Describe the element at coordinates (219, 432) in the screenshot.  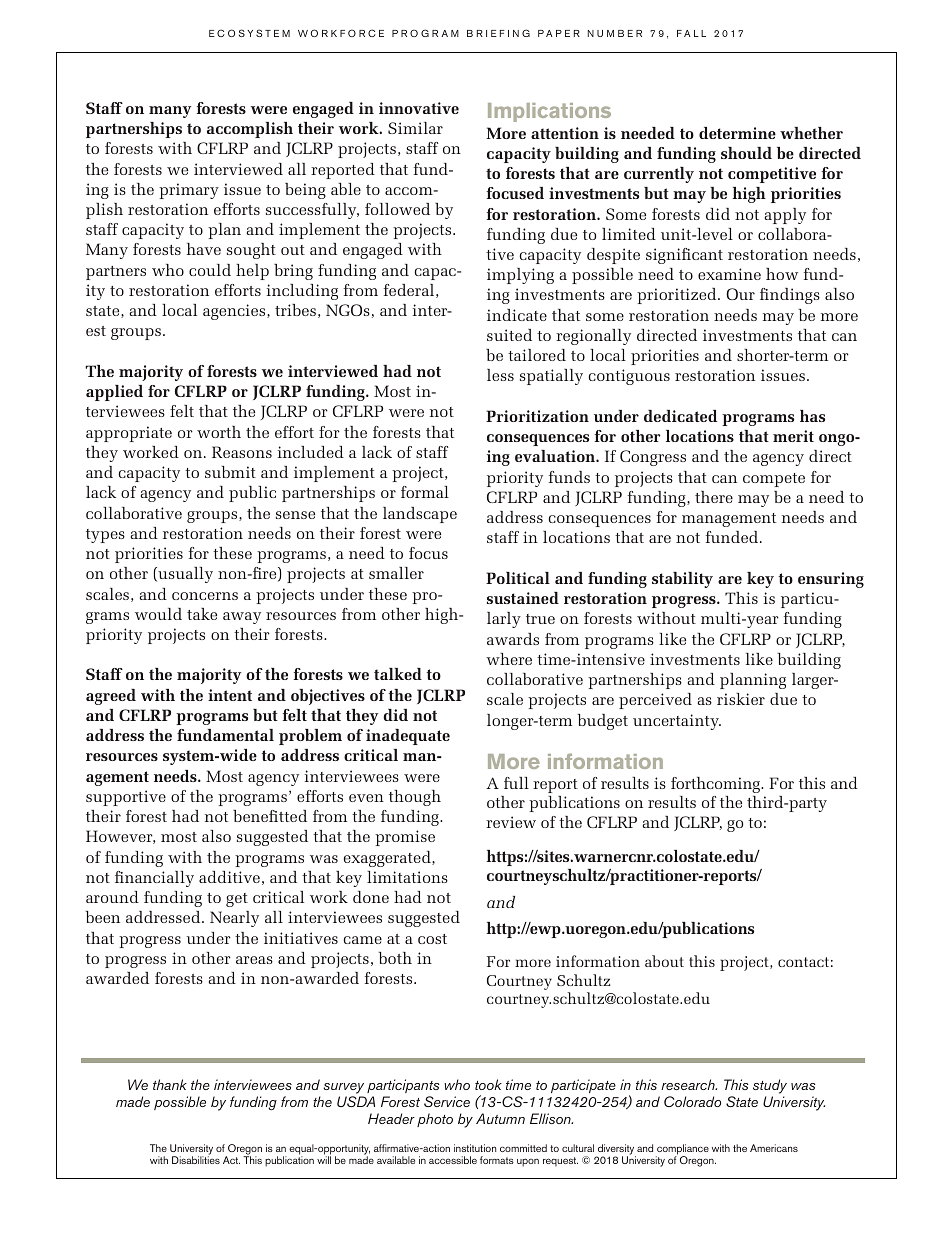
I see `worth` at that location.
